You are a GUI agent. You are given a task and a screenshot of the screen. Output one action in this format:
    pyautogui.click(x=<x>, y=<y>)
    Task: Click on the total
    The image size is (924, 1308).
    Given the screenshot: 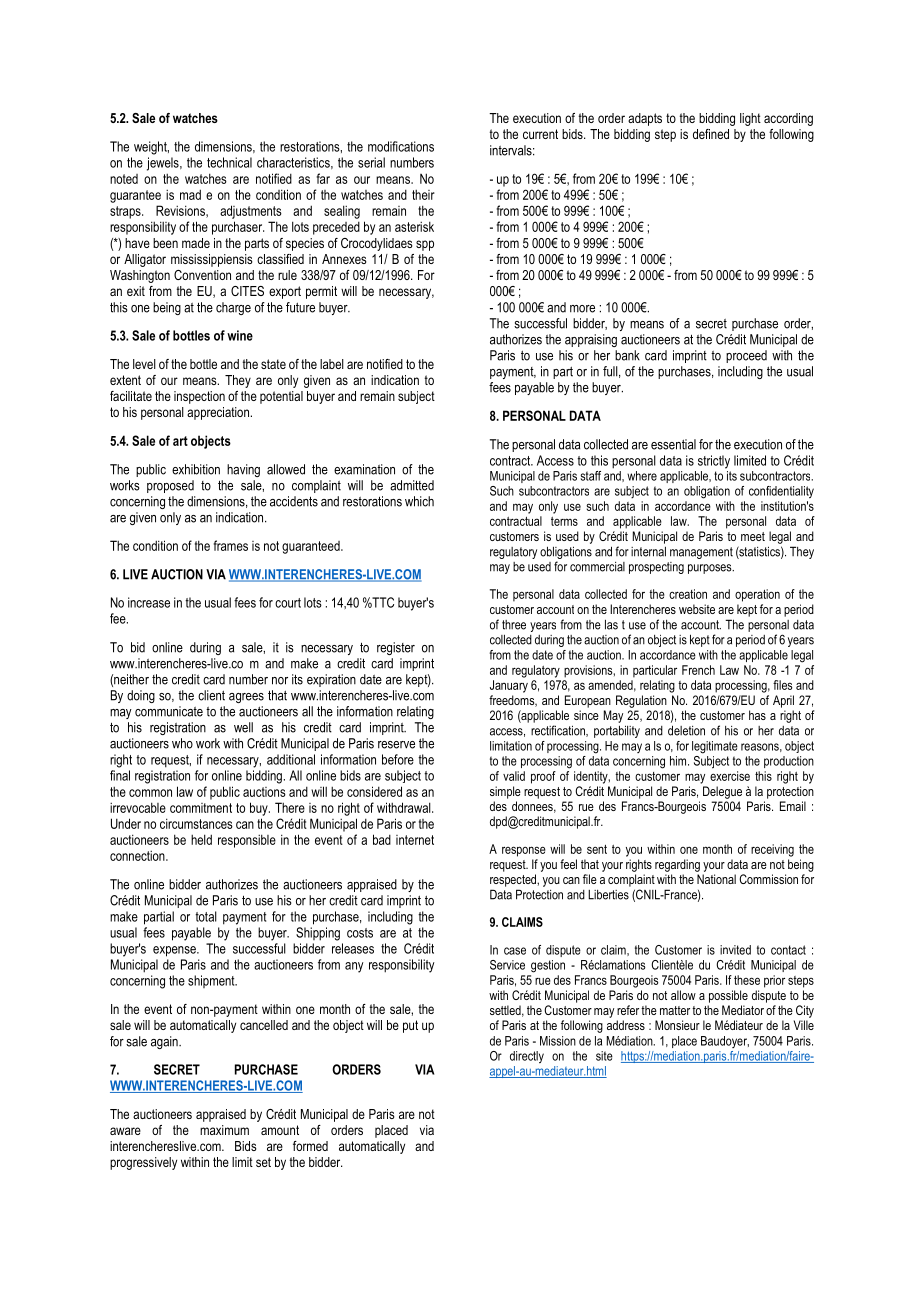 What is the action you would take?
    pyautogui.click(x=206, y=916)
